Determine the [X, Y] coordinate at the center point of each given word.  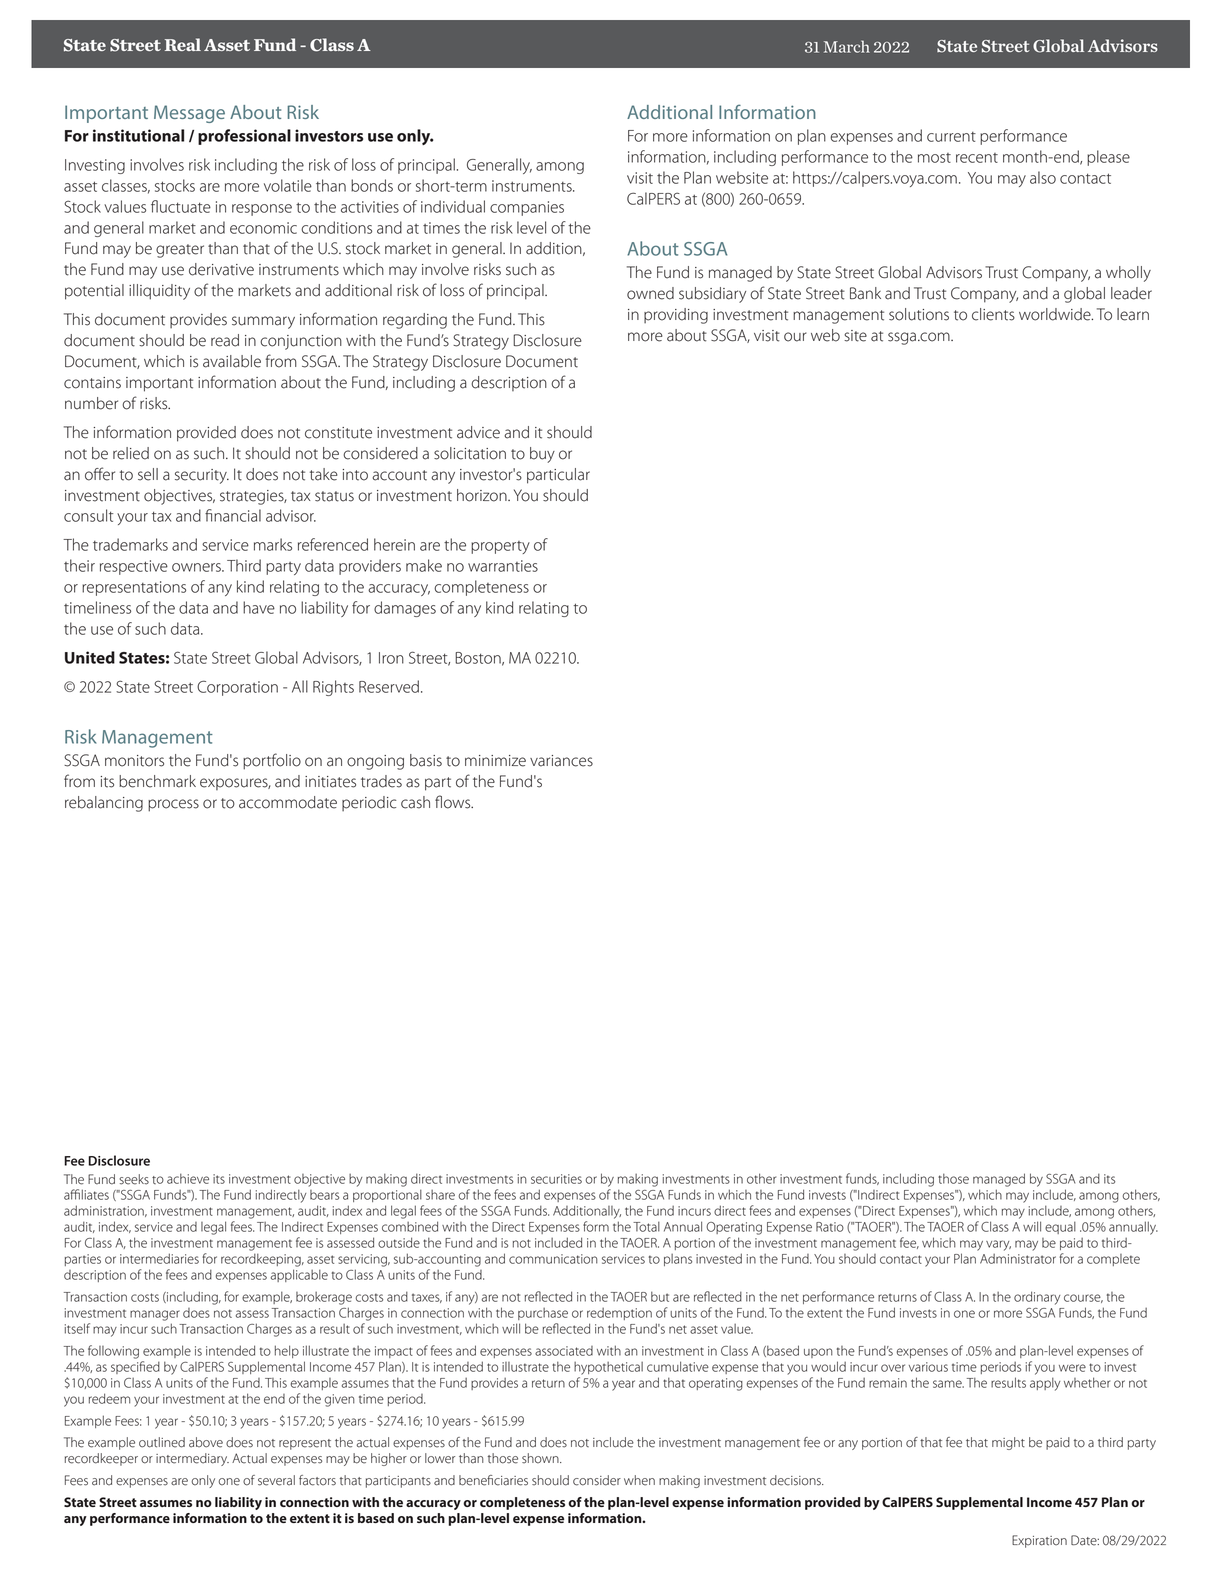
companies [527, 208]
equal [1060, 1227]
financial [233, 515]
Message [189, 114]
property [500, 547]
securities [556, 1179]
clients [993, 314]
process [173, 805]
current [951, 137]
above [206, 1442]
